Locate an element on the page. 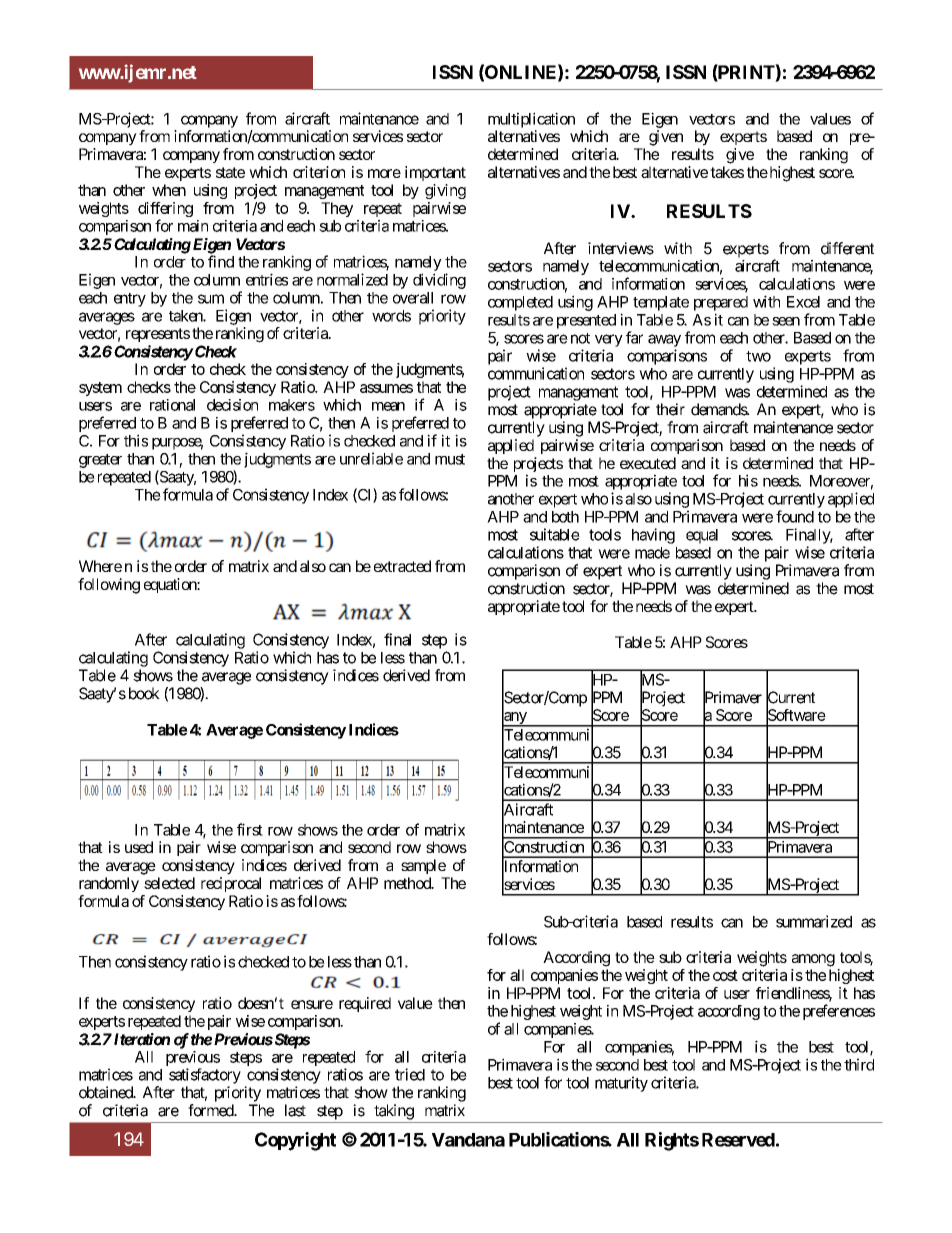 Image resolution: width=952 pixels, height=1233 pixels. Software is located at coordinates (796, 715).
